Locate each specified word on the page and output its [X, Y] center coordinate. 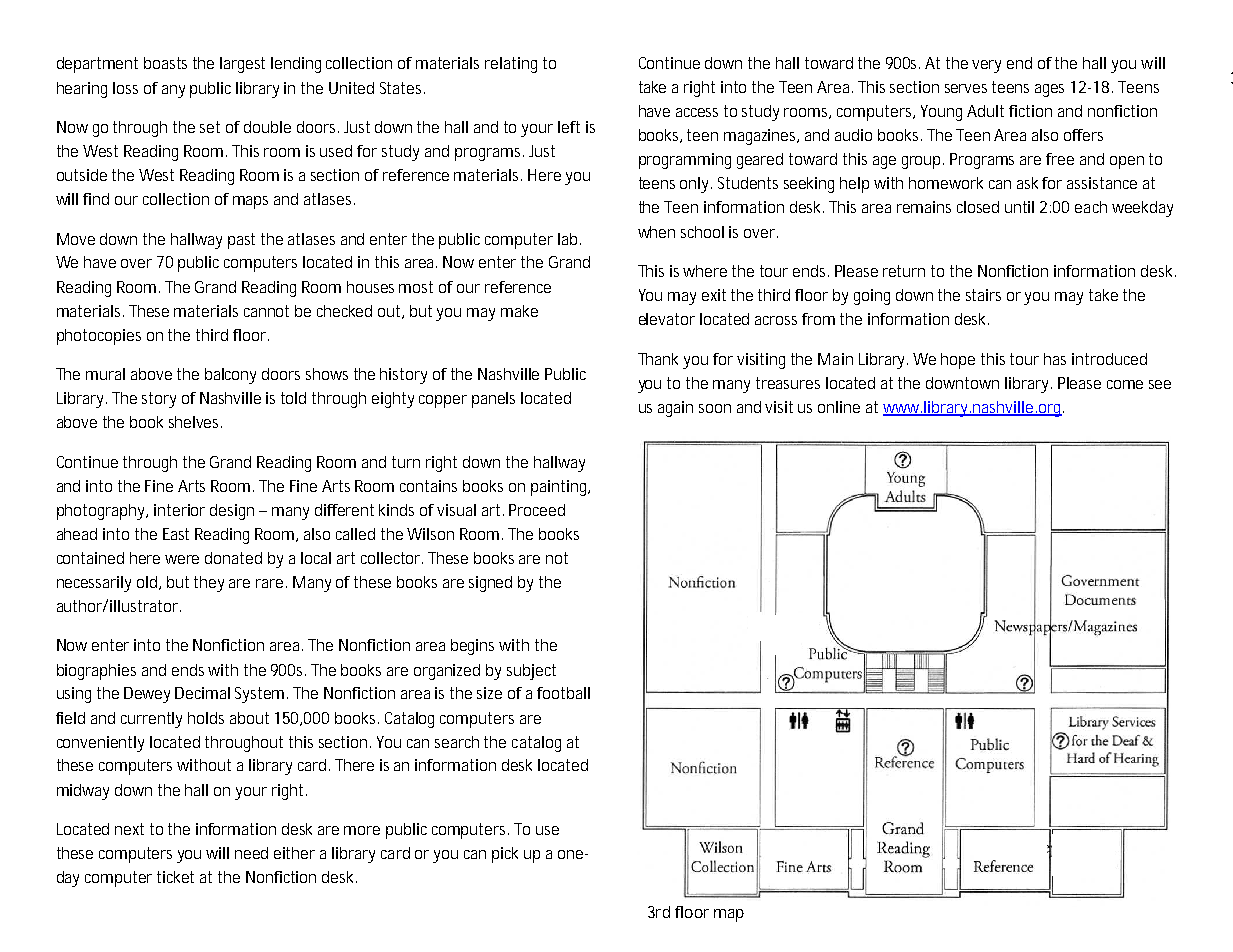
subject [531, 672]
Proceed [537, 510]
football [563, 693]
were [182, 559]
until [1019, 207]
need [251, 853]
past [241, 241]
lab [567, 239]
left [569, 127]
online [839, 407]
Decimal [202, 693]
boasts [165, 63]
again [675, 409]
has [1055, 359]
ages [1049, 90]
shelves [195, 422]
